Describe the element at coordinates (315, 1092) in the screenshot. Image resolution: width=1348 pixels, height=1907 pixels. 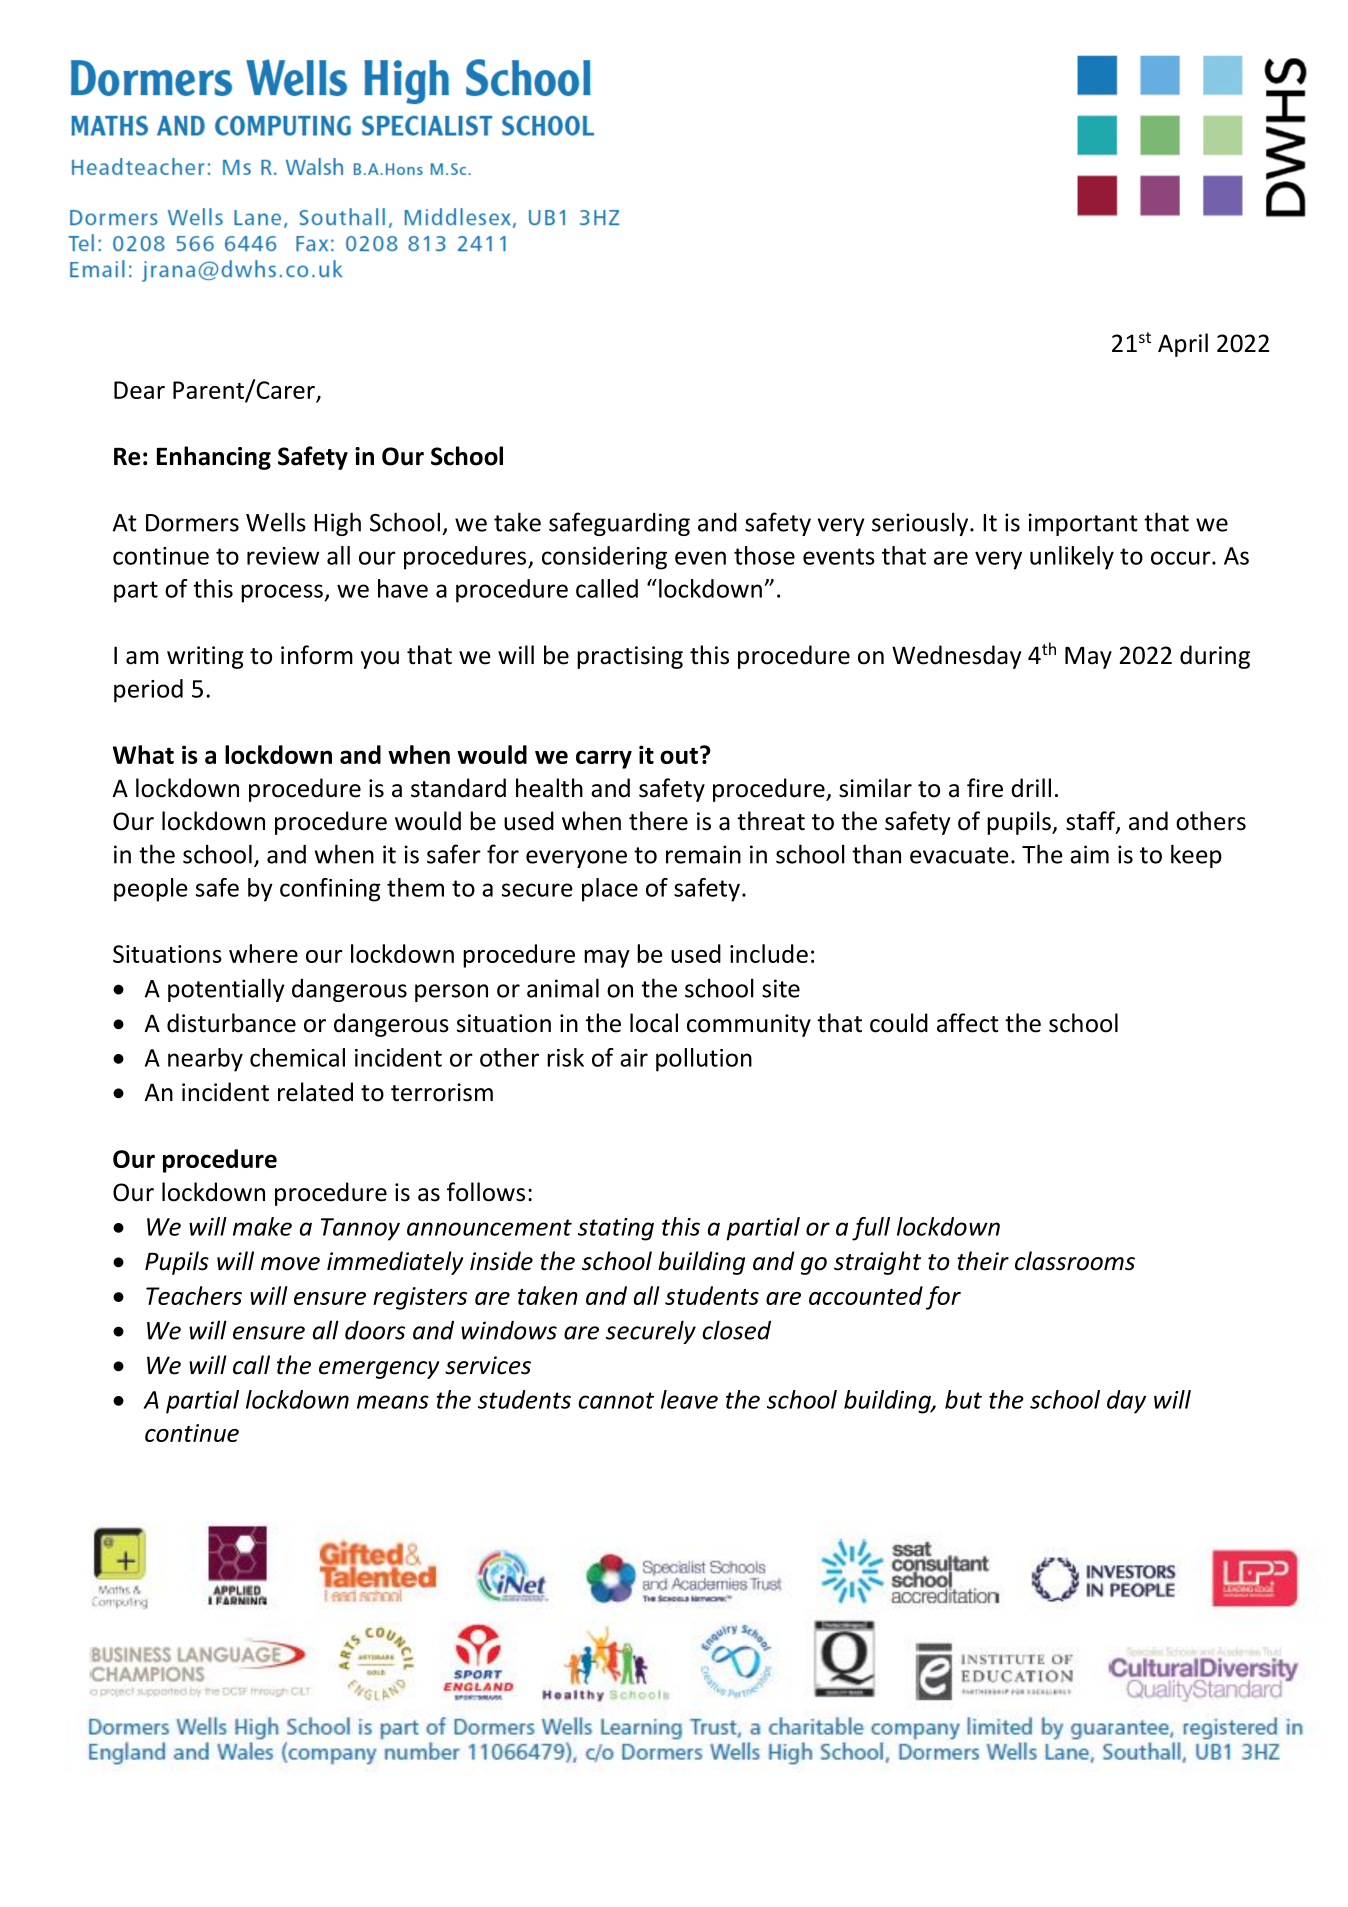
I see `related` at that location.
